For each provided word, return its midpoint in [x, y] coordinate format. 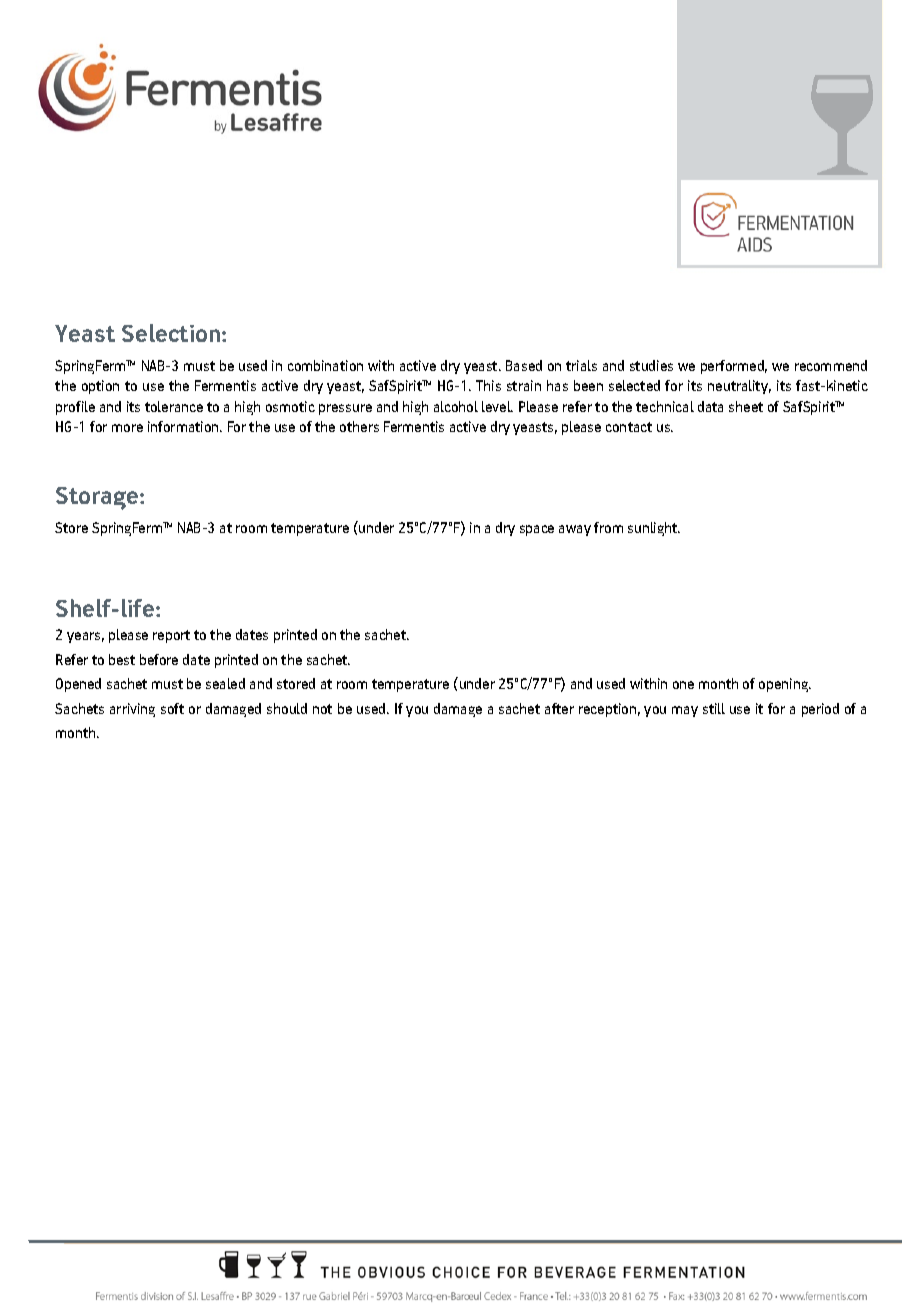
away [575, 530]
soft [172, 708]
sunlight [654, 529]
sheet [746, 406]
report [171, 636]
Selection [172, 333]
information [184, 426]
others [359, 426]
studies [651, 365]
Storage [98, 498]
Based [524, 365]
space [537, 530]
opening [785, 685]
